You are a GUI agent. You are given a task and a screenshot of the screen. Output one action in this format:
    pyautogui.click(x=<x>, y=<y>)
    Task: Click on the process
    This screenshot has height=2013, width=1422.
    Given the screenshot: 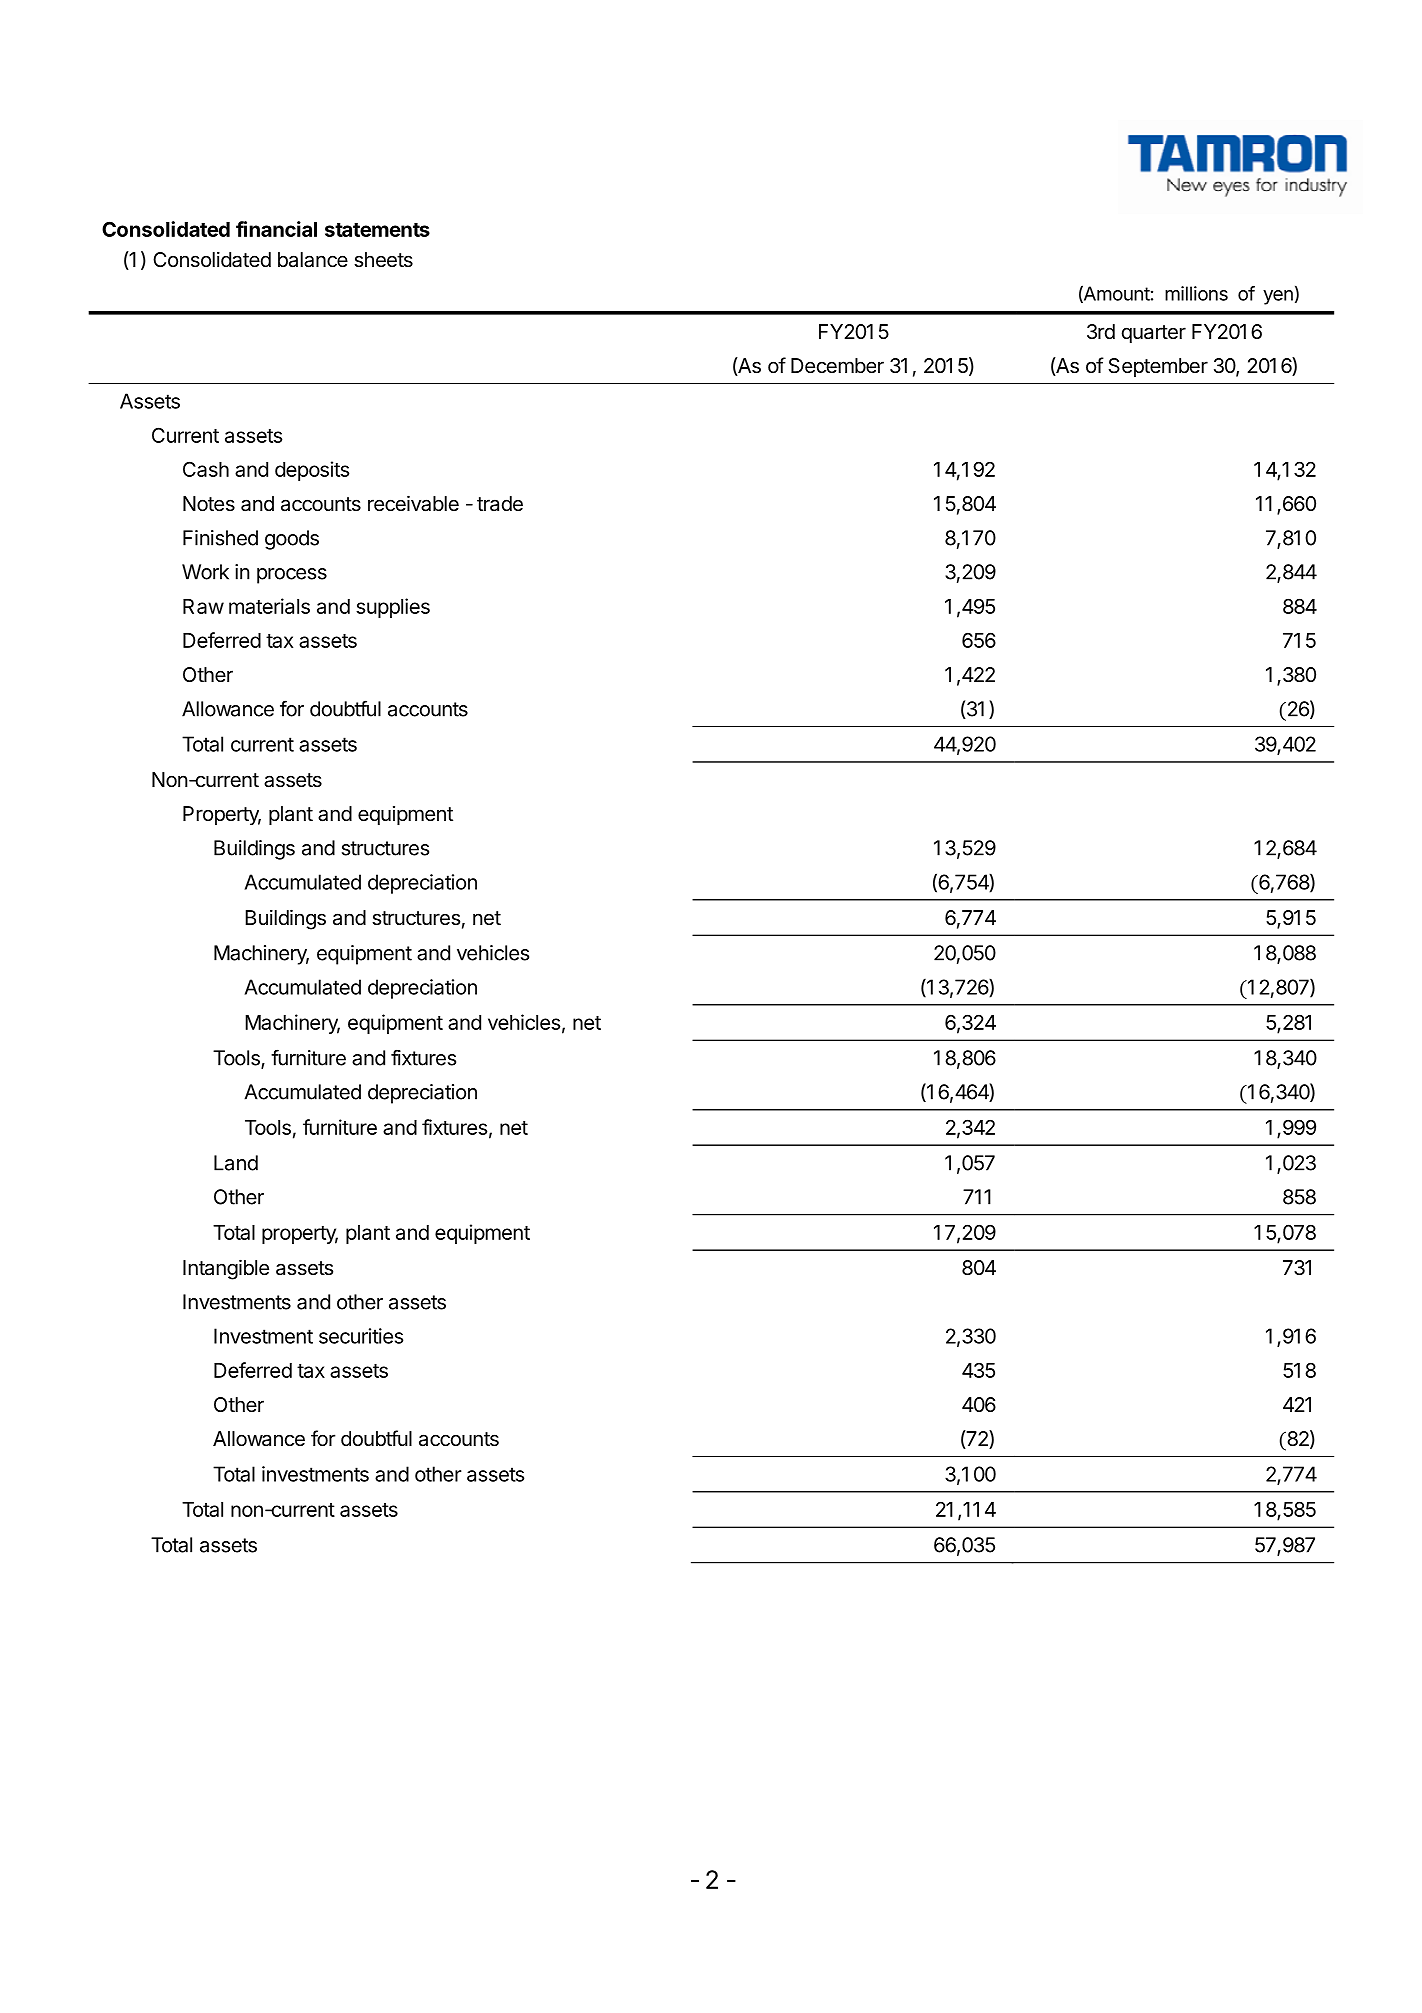 What is the action you would take?
    pyautogui.click(x=292, y=576)
